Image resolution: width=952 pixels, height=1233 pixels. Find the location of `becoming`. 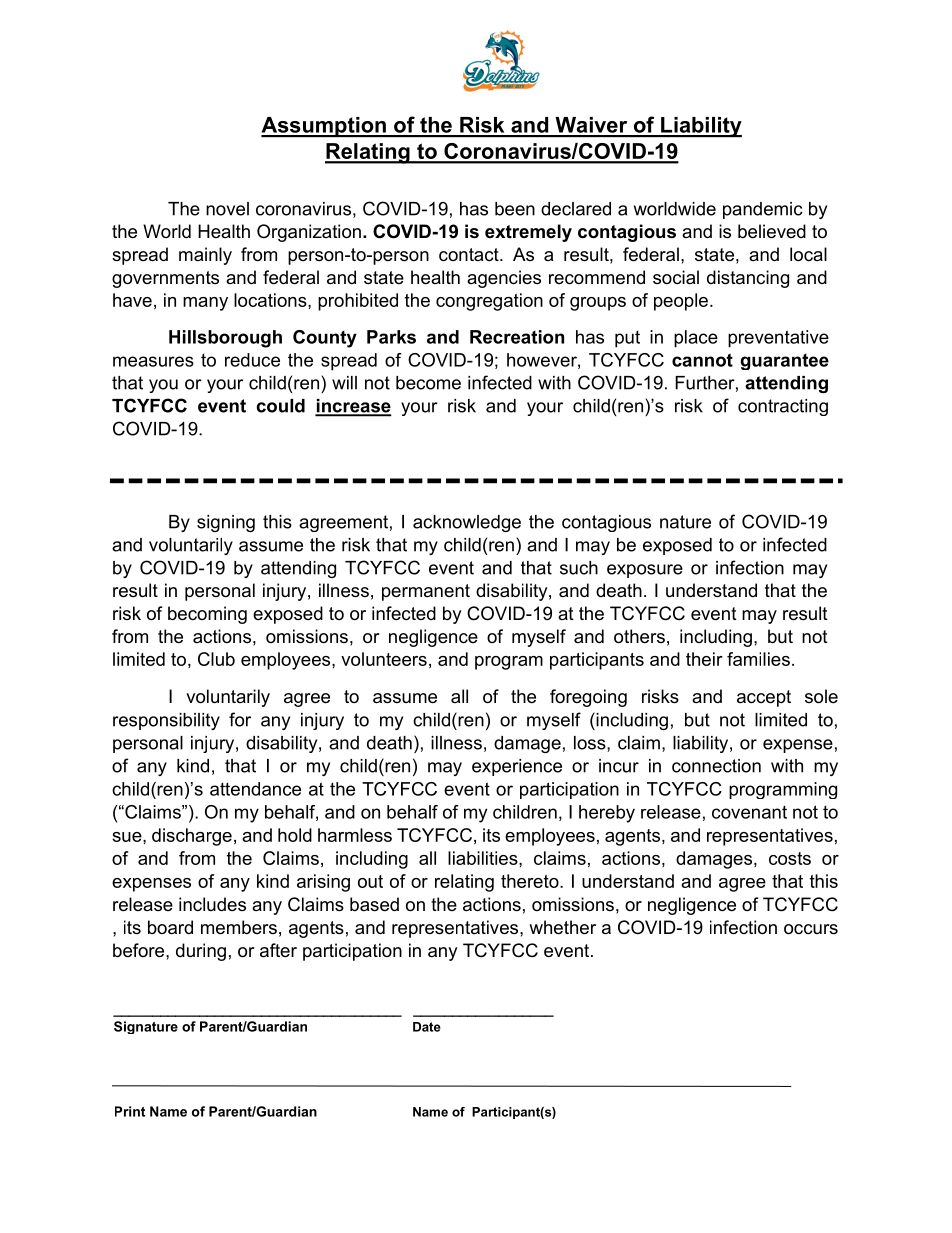

becoming is located at coordinates (207, 615).
